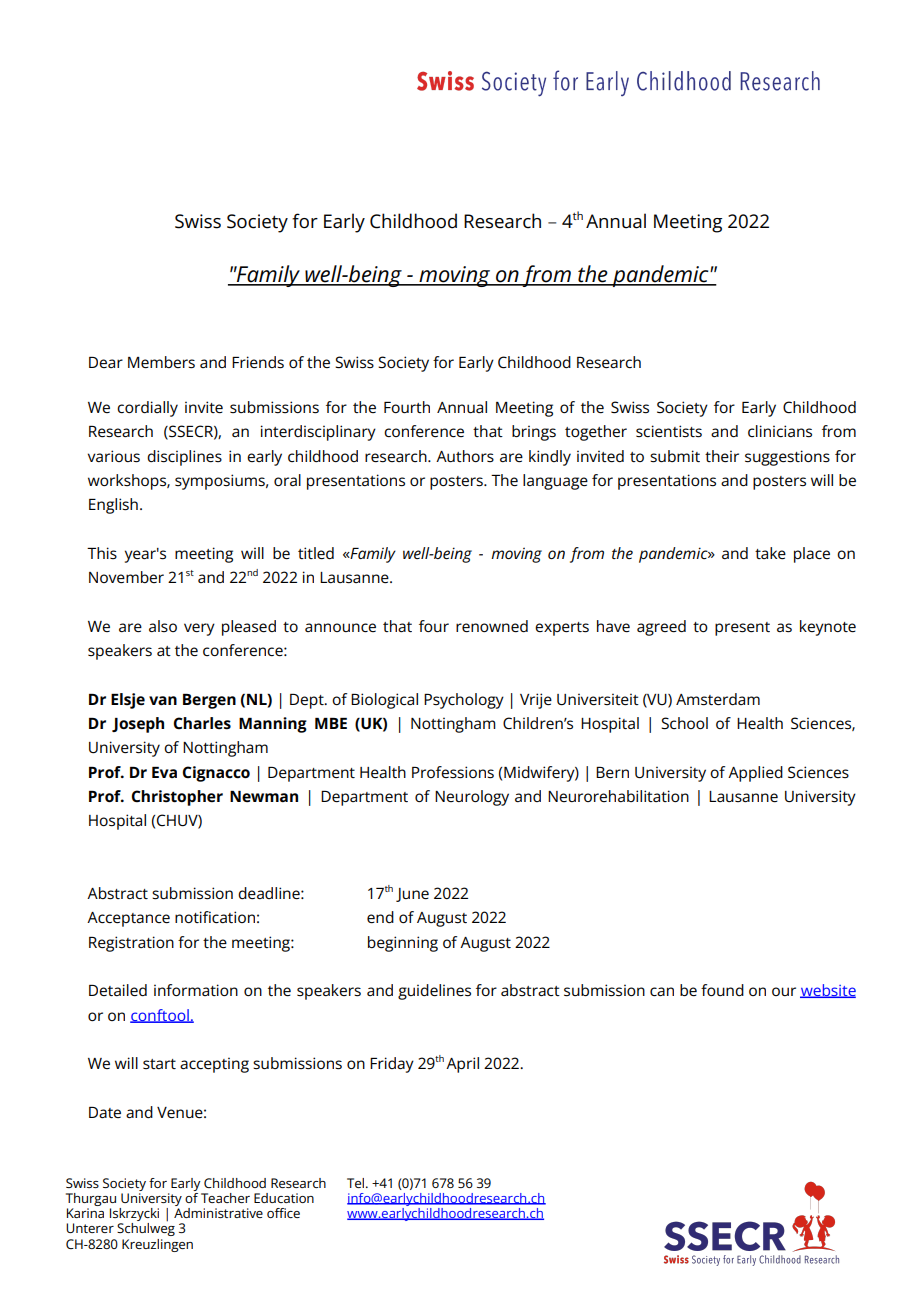 This document has height=1307, width=924. What do you see at coordinates (118, 990) in the document?
I see `Detailed` at bounding box center [118, 990].
